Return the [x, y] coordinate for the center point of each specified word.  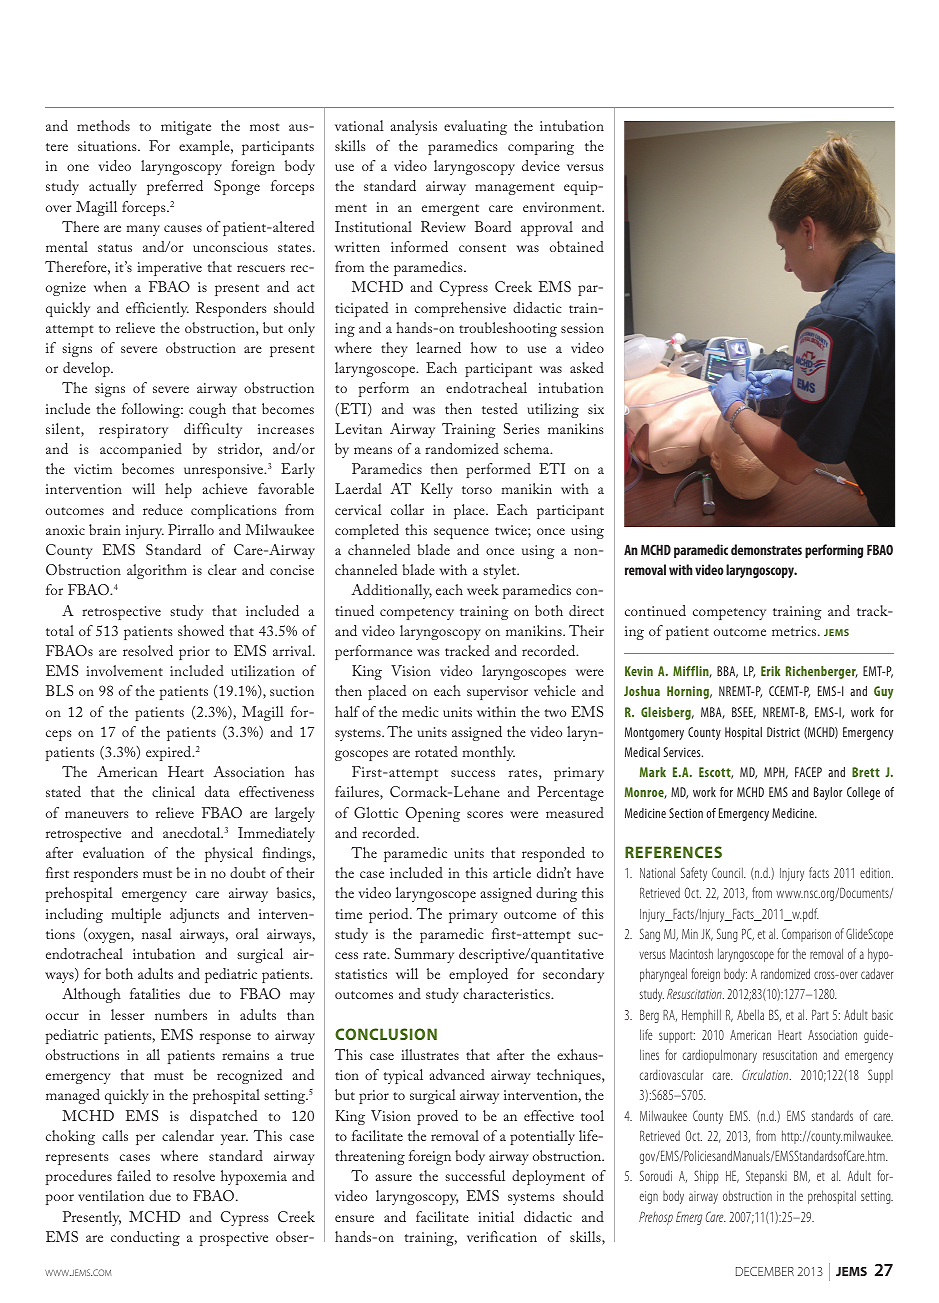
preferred [175, 187]
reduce [163, 509]
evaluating [475, 127]
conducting [145, 1238]
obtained [577, 246]
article [512, 872]
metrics [795, 631]
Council [728, 872]
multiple [136, 915]
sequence [461, 533]
